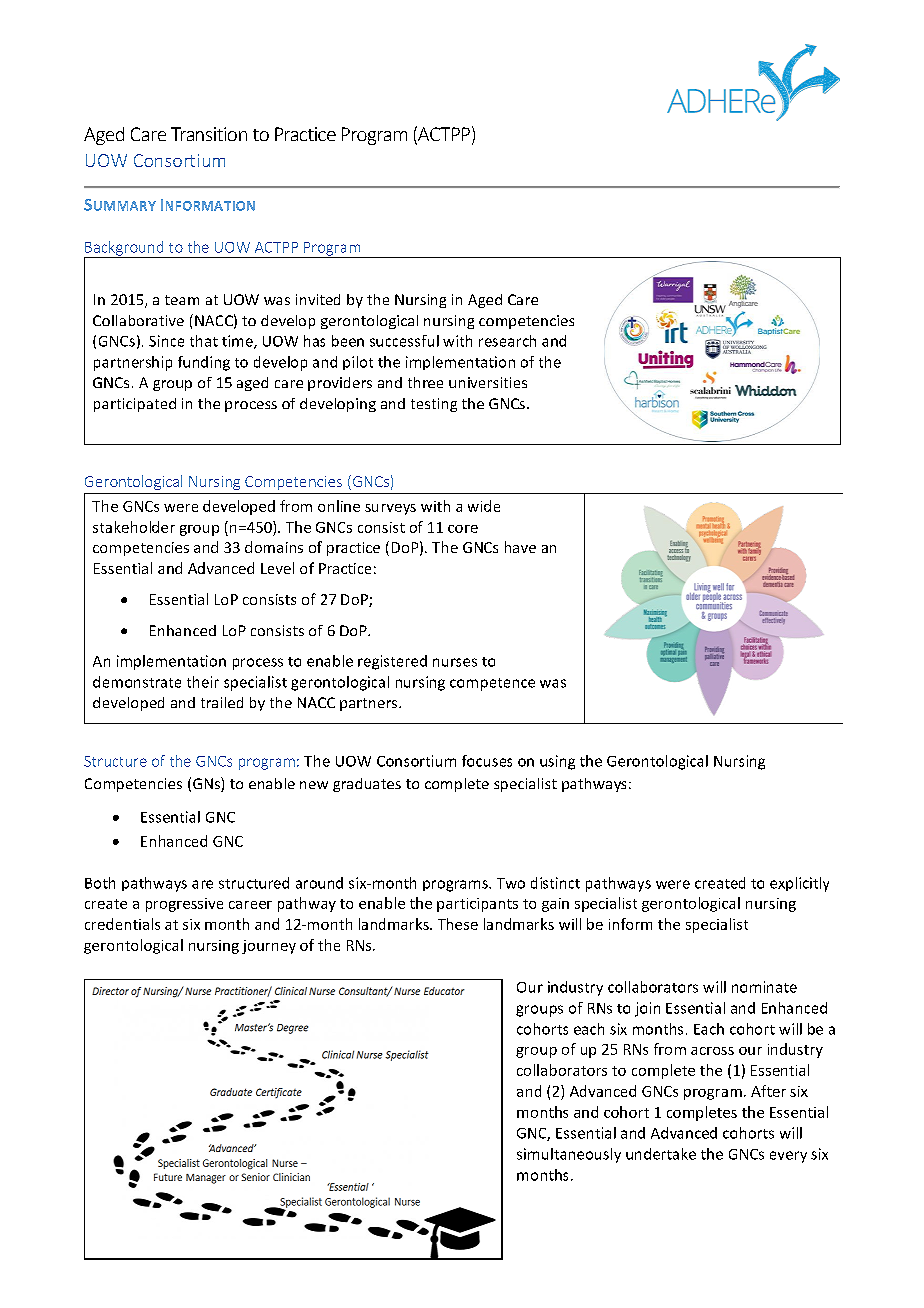  Describe the element at coordinates (134, 527) in the document. I see `stakeholder` at that location.
